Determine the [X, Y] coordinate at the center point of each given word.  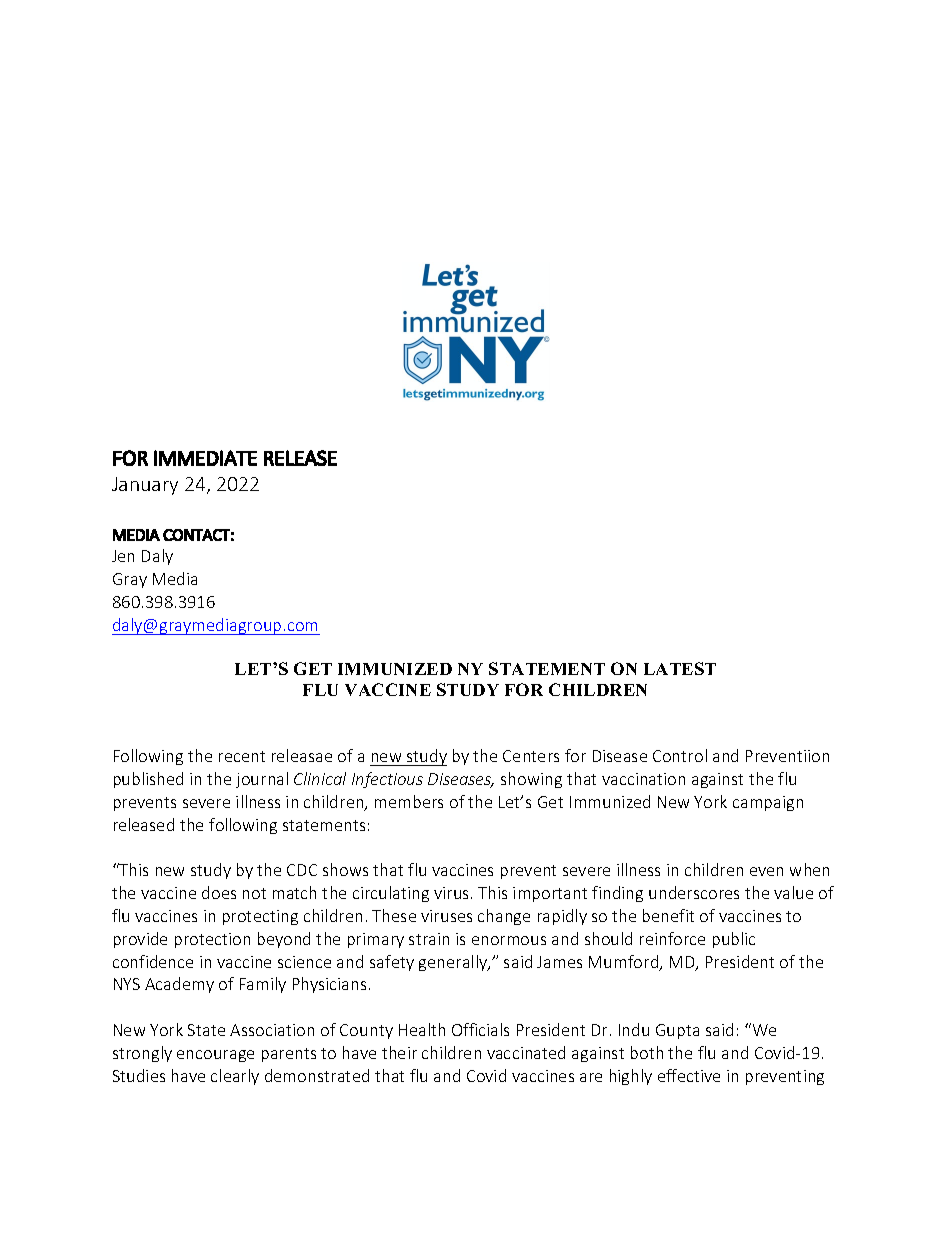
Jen [123, 556]
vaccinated [526, 1052]
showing [531, 780]
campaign [768, 803]
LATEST [680, 668]
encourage [215, 1056]
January [145, 486]
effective [689, 1075]
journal [262, 780]
